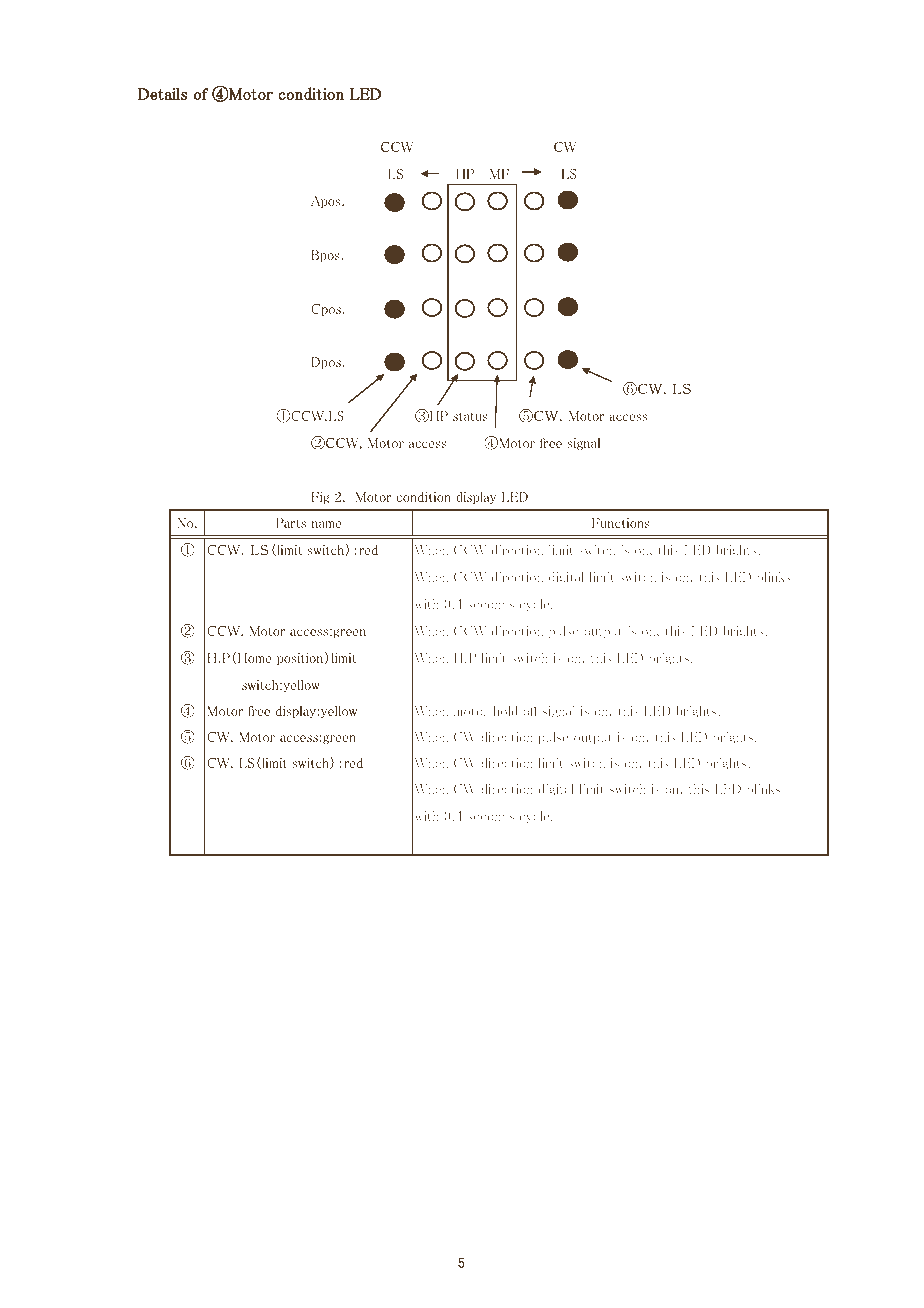  I want to click on hold, so click(506, 711).
